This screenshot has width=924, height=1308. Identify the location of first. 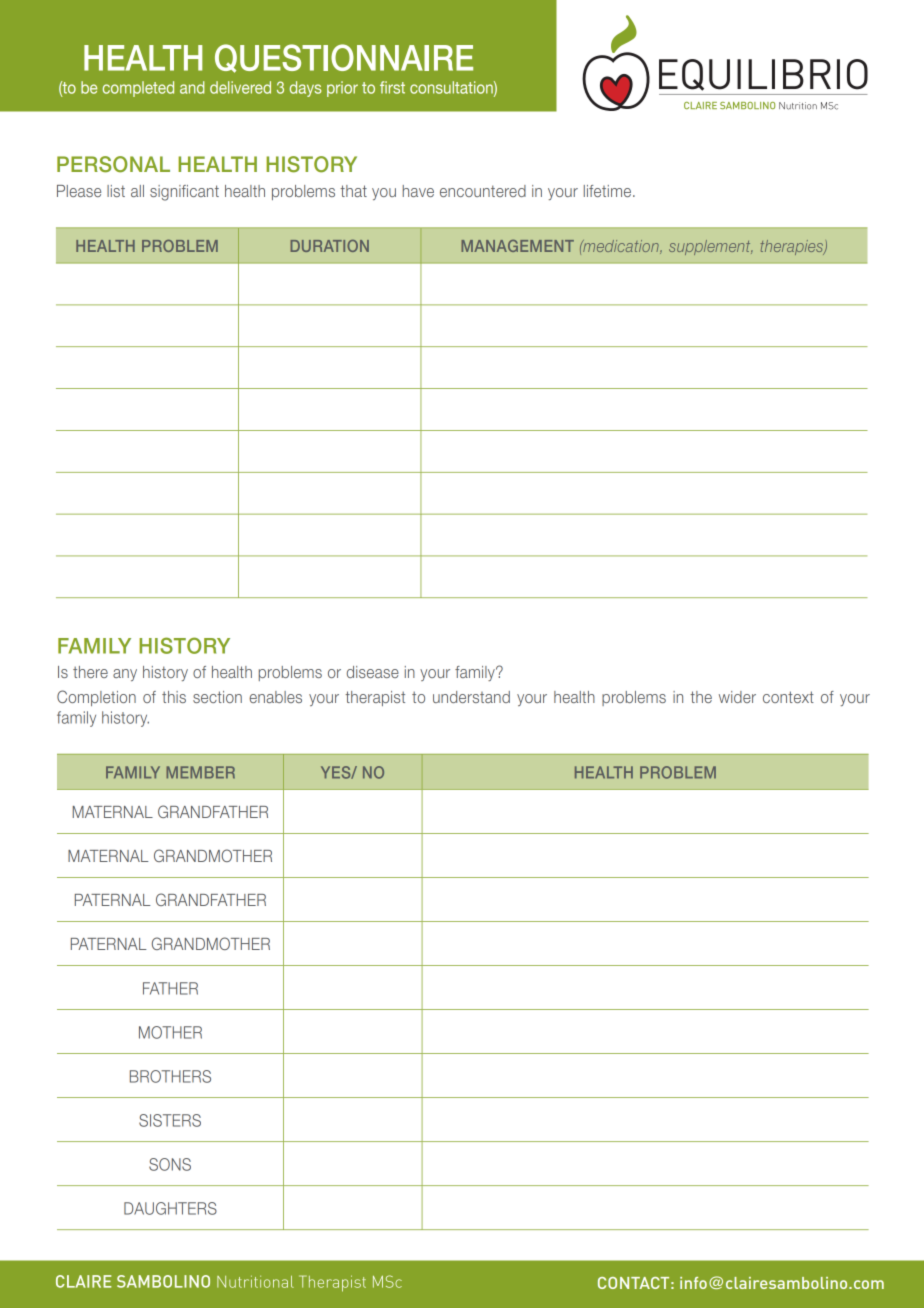
(392, 87).
